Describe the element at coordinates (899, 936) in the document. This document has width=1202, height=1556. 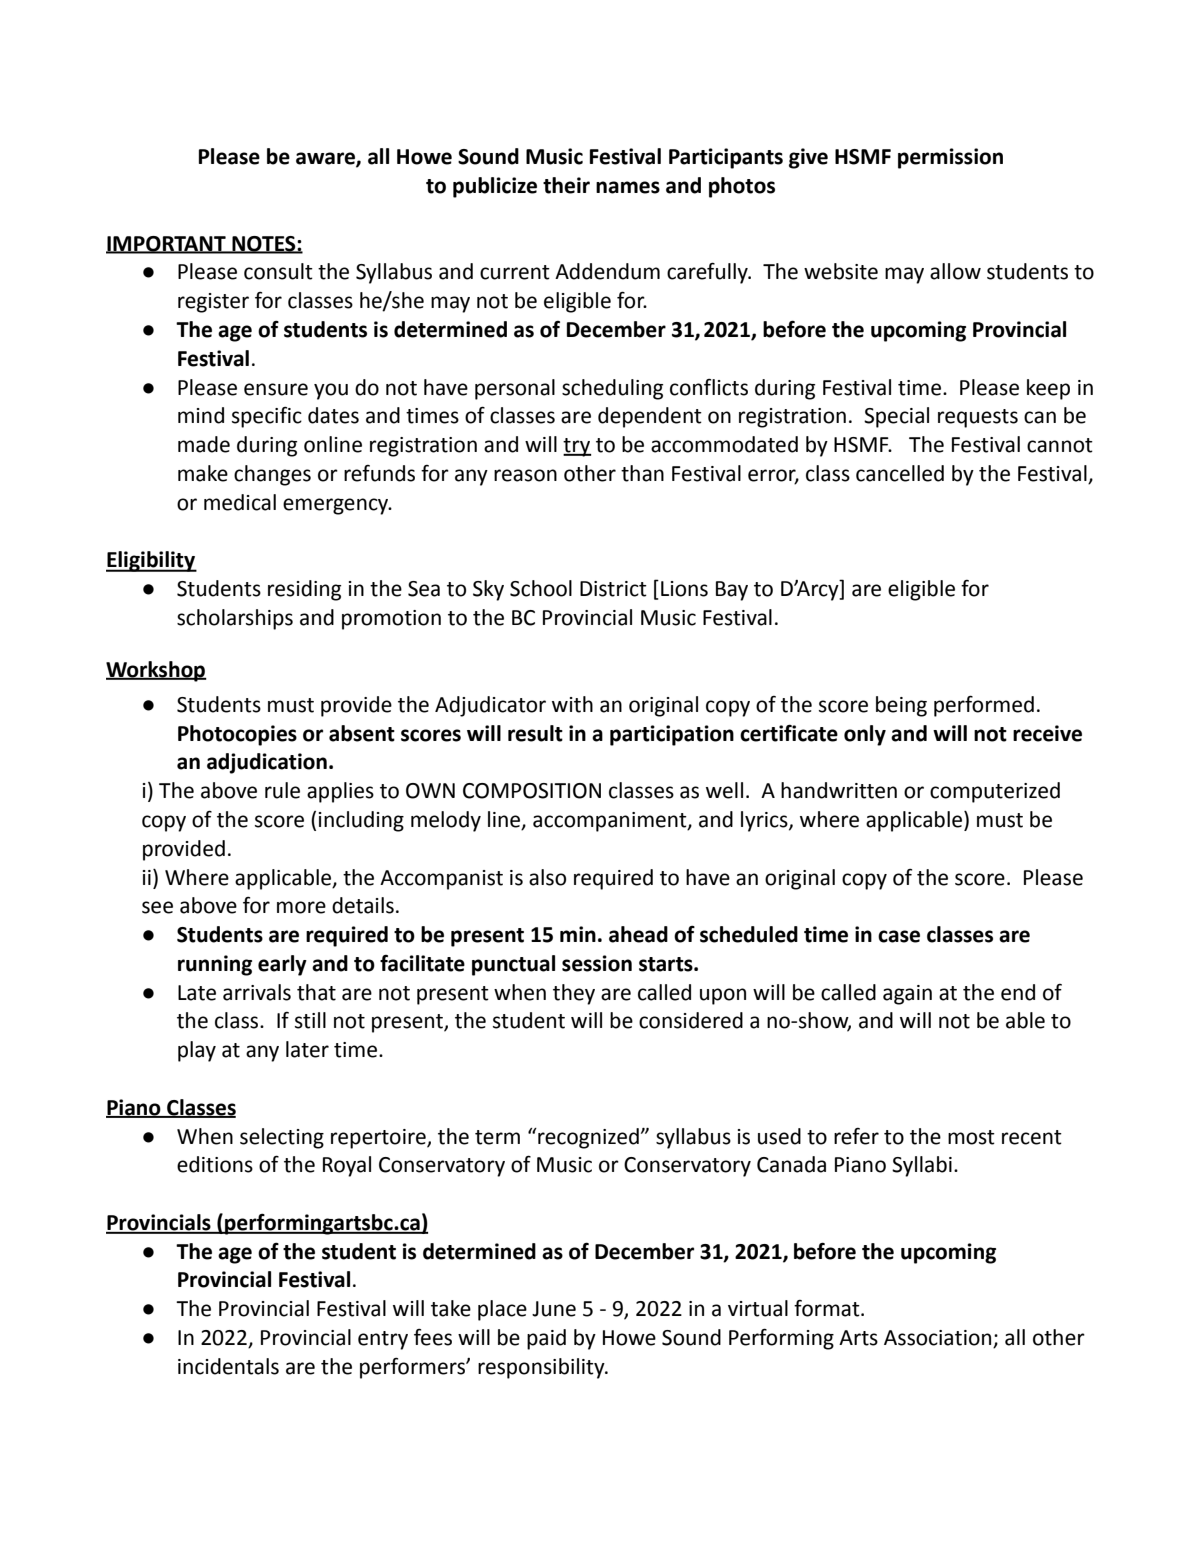
I see `case` at that location.
